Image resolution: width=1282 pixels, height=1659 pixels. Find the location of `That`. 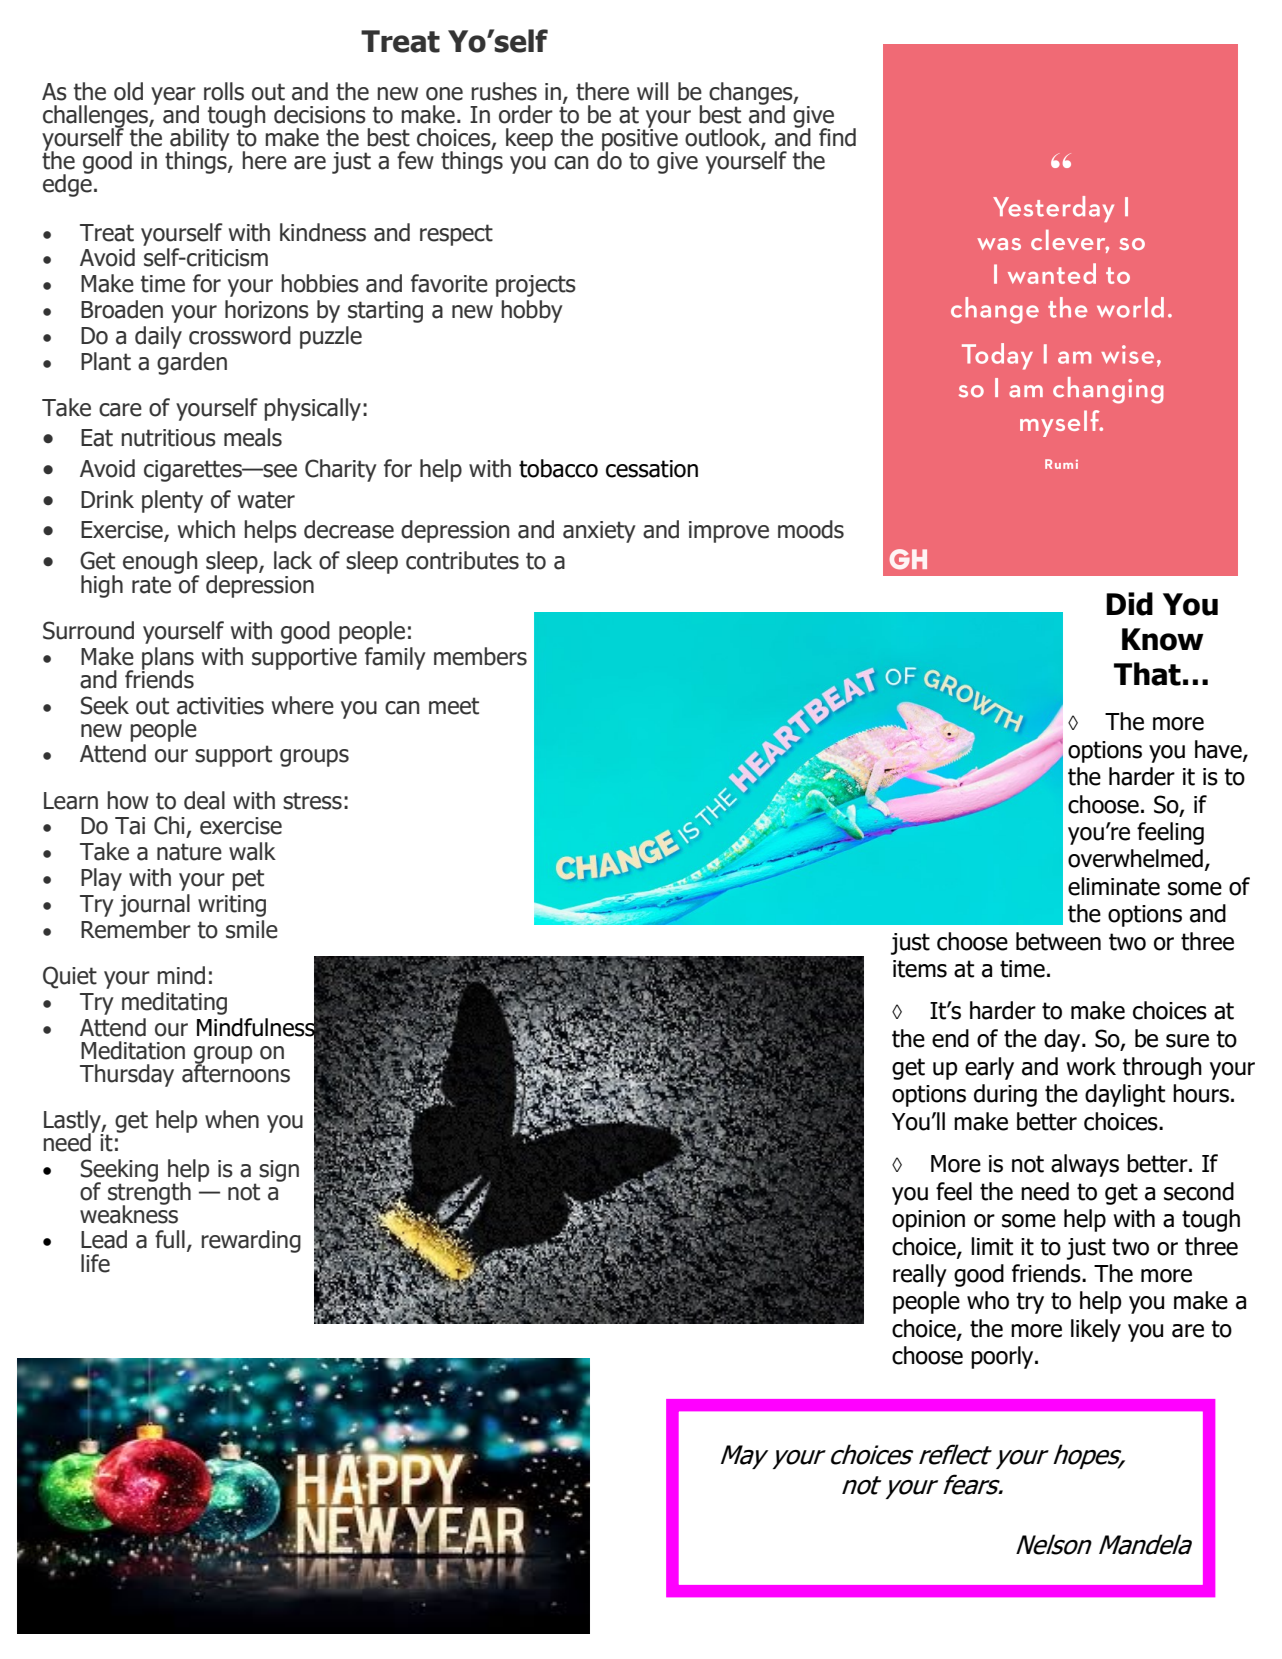

That is located at coordinates (1147, 674).
